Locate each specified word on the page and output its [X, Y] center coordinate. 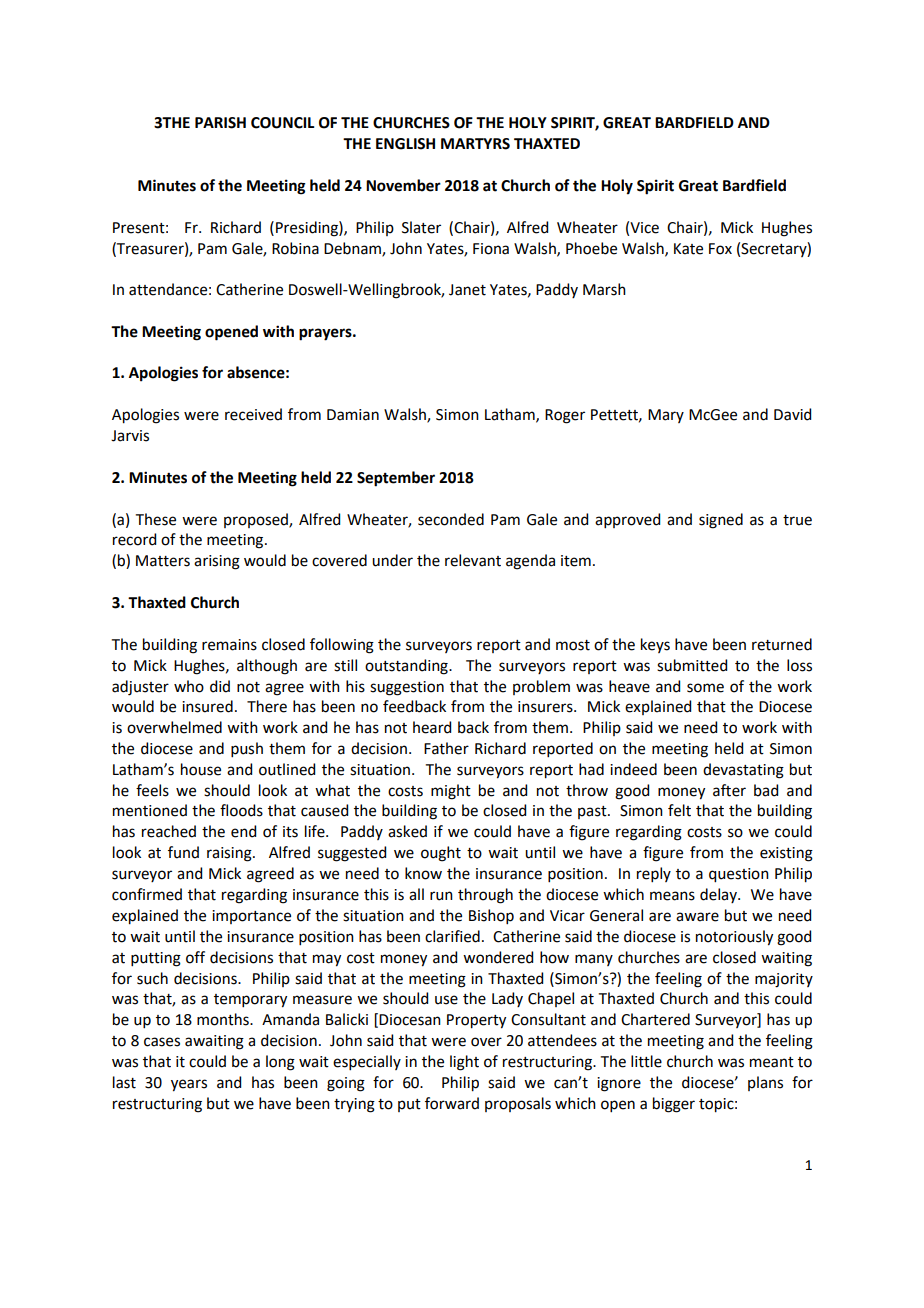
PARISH [220, 123]
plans [765, 1083]
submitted [692, 665]
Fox [720, 249]
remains [229, 645]
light [464, 1063]
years [189, 1085]
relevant [473, 560]
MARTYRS [475, 144]
